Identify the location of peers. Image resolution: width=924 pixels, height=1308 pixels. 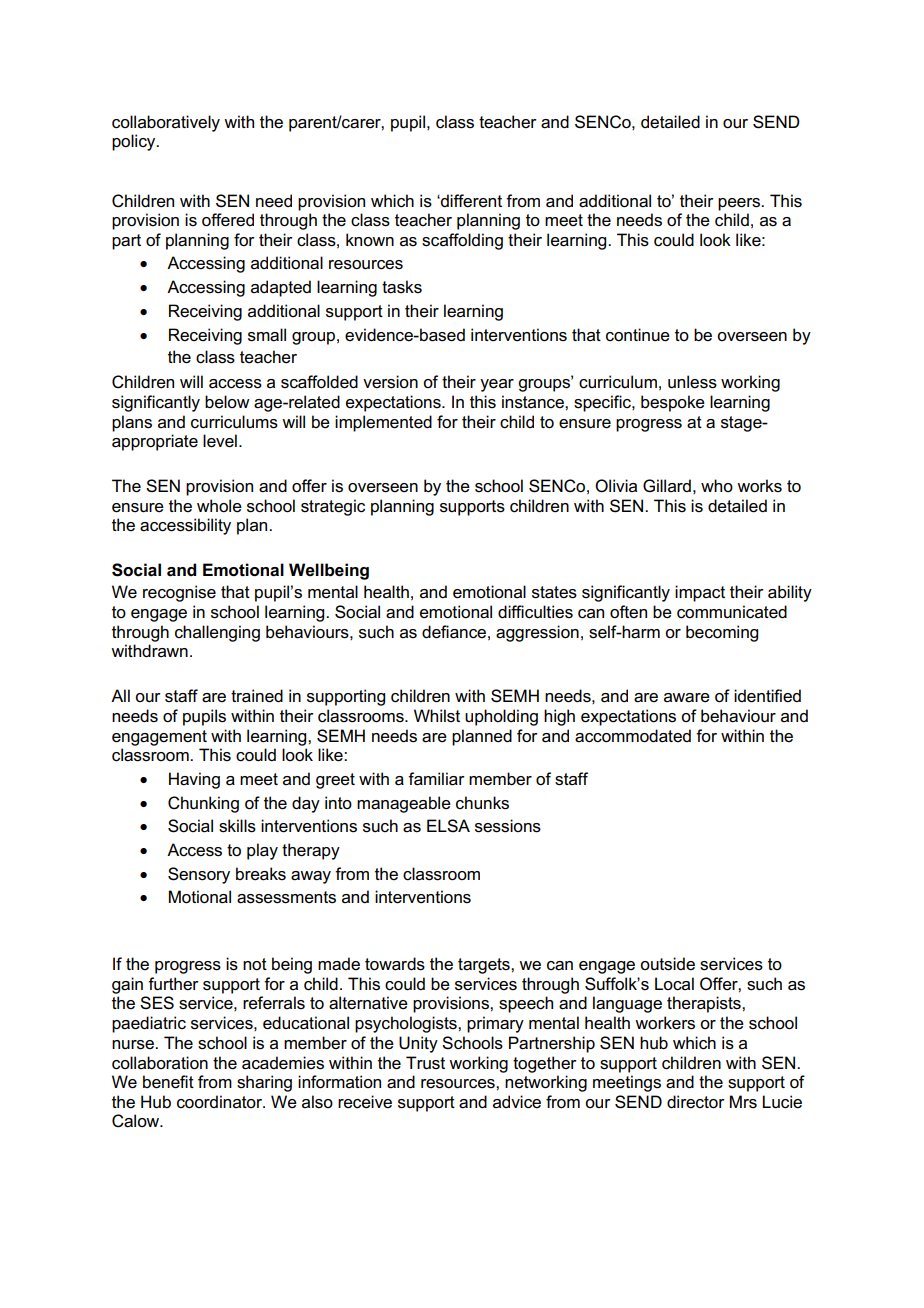
(740, 204).
